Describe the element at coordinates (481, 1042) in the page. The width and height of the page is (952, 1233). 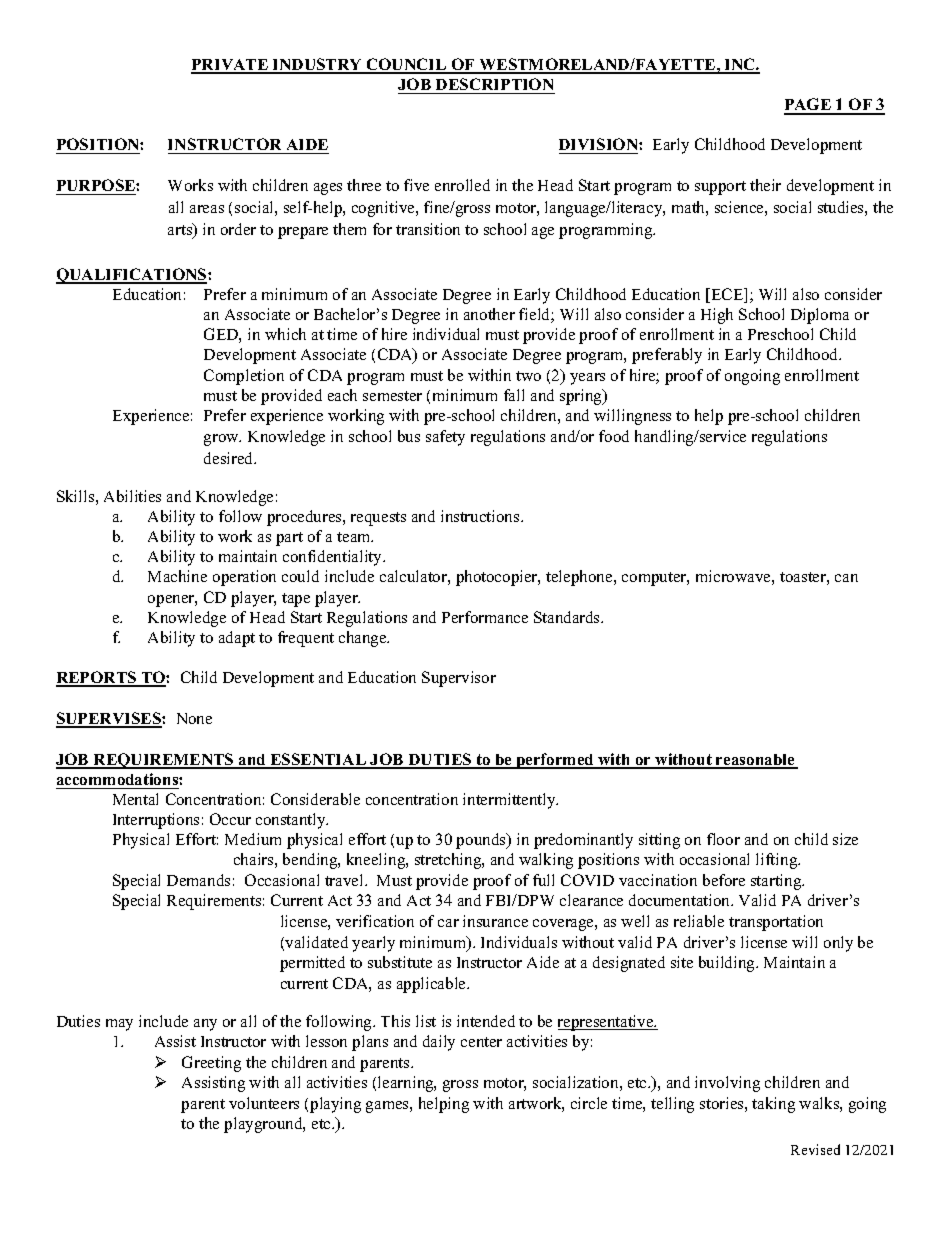
I see `center` at that location.
